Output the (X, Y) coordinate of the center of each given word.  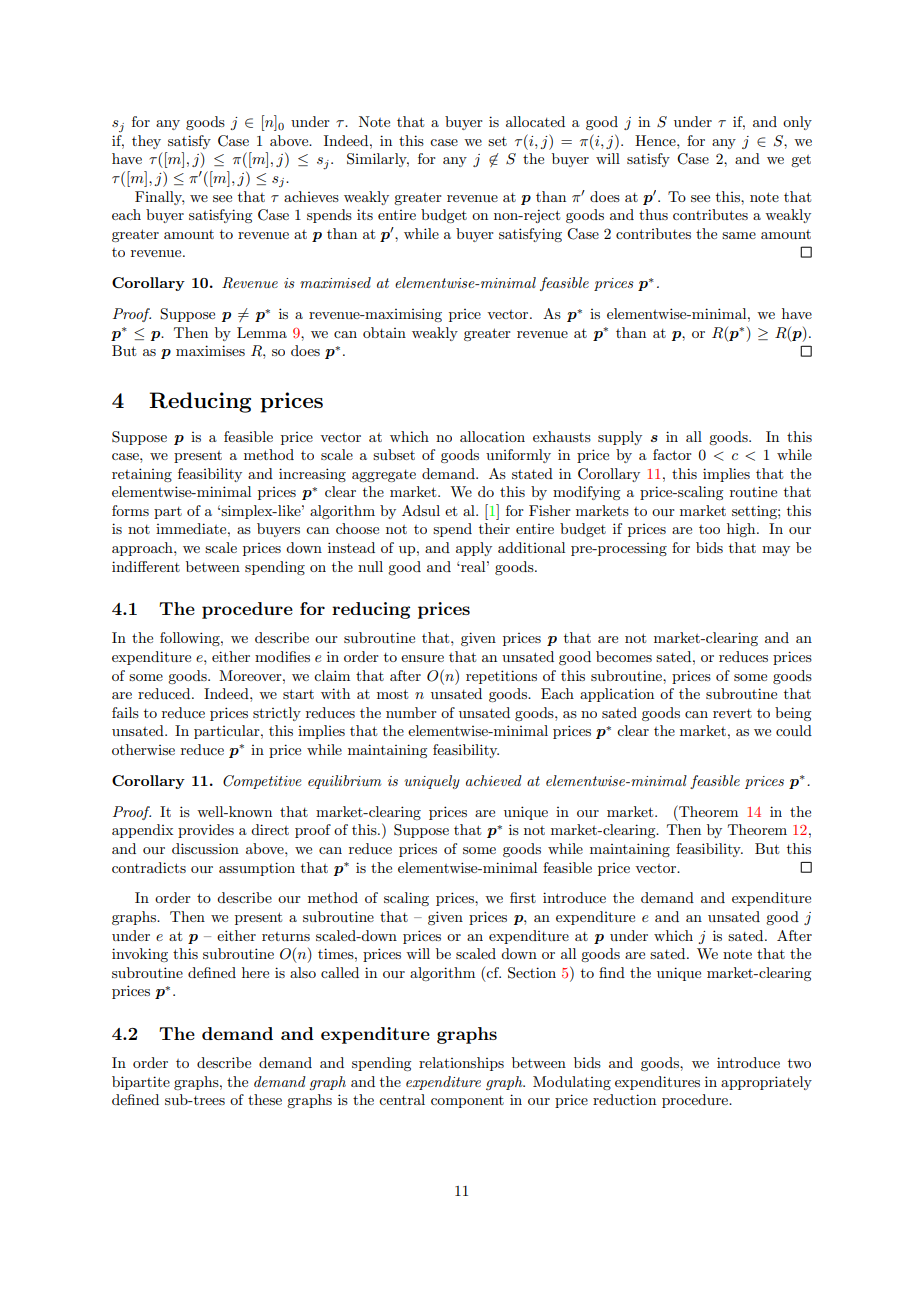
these (265, 1099)
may (776, 551)
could (794, 730)
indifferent (146, 566)
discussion (205, 848)
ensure (422, 658)
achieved (494, 780)
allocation (492, 436)
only (797, 123)
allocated (535, 121)
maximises (210, 350)
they (146, 142)
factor (672, 454)
